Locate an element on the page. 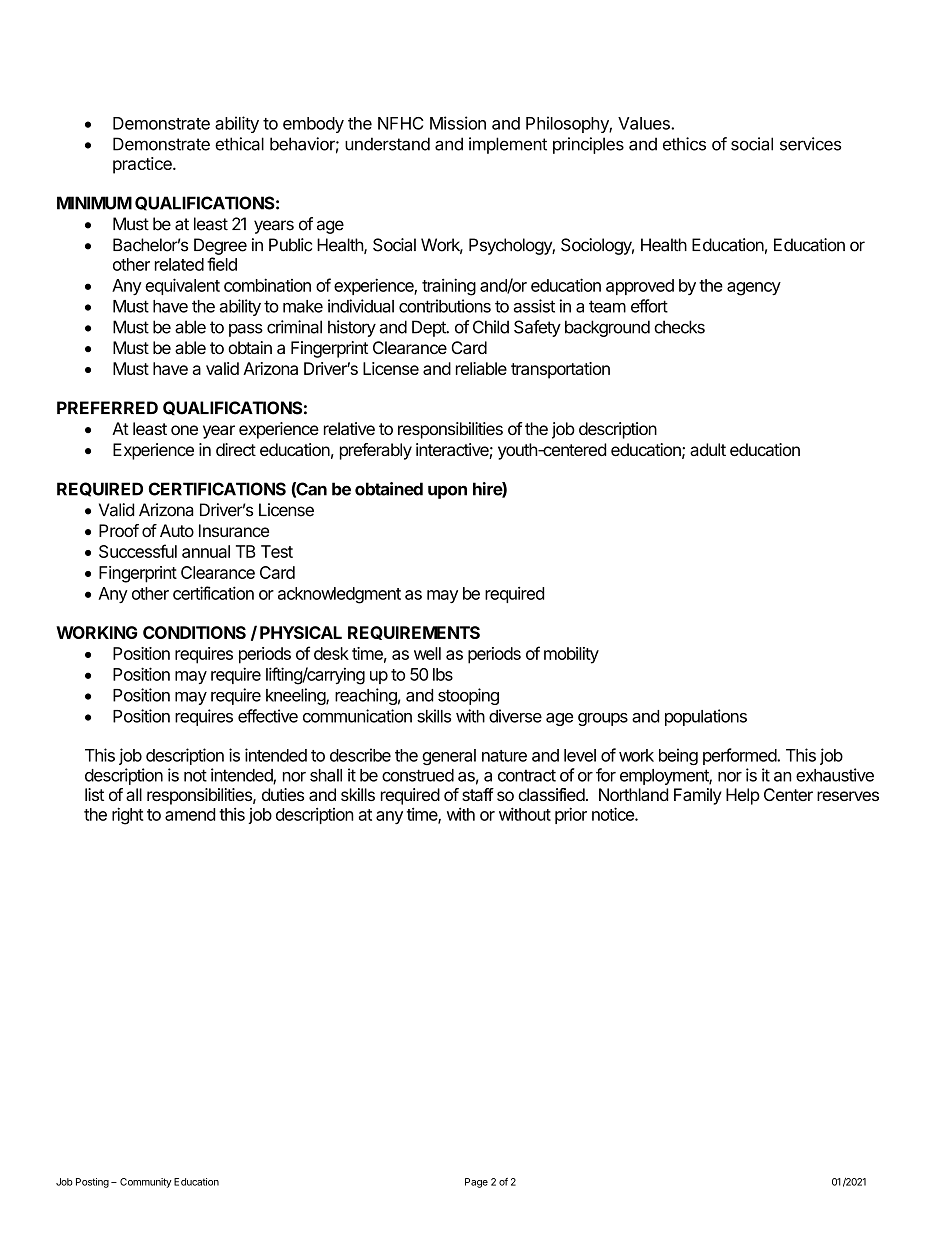 This page has height=1233, width=952. services is located at coordinates (810, 144).
